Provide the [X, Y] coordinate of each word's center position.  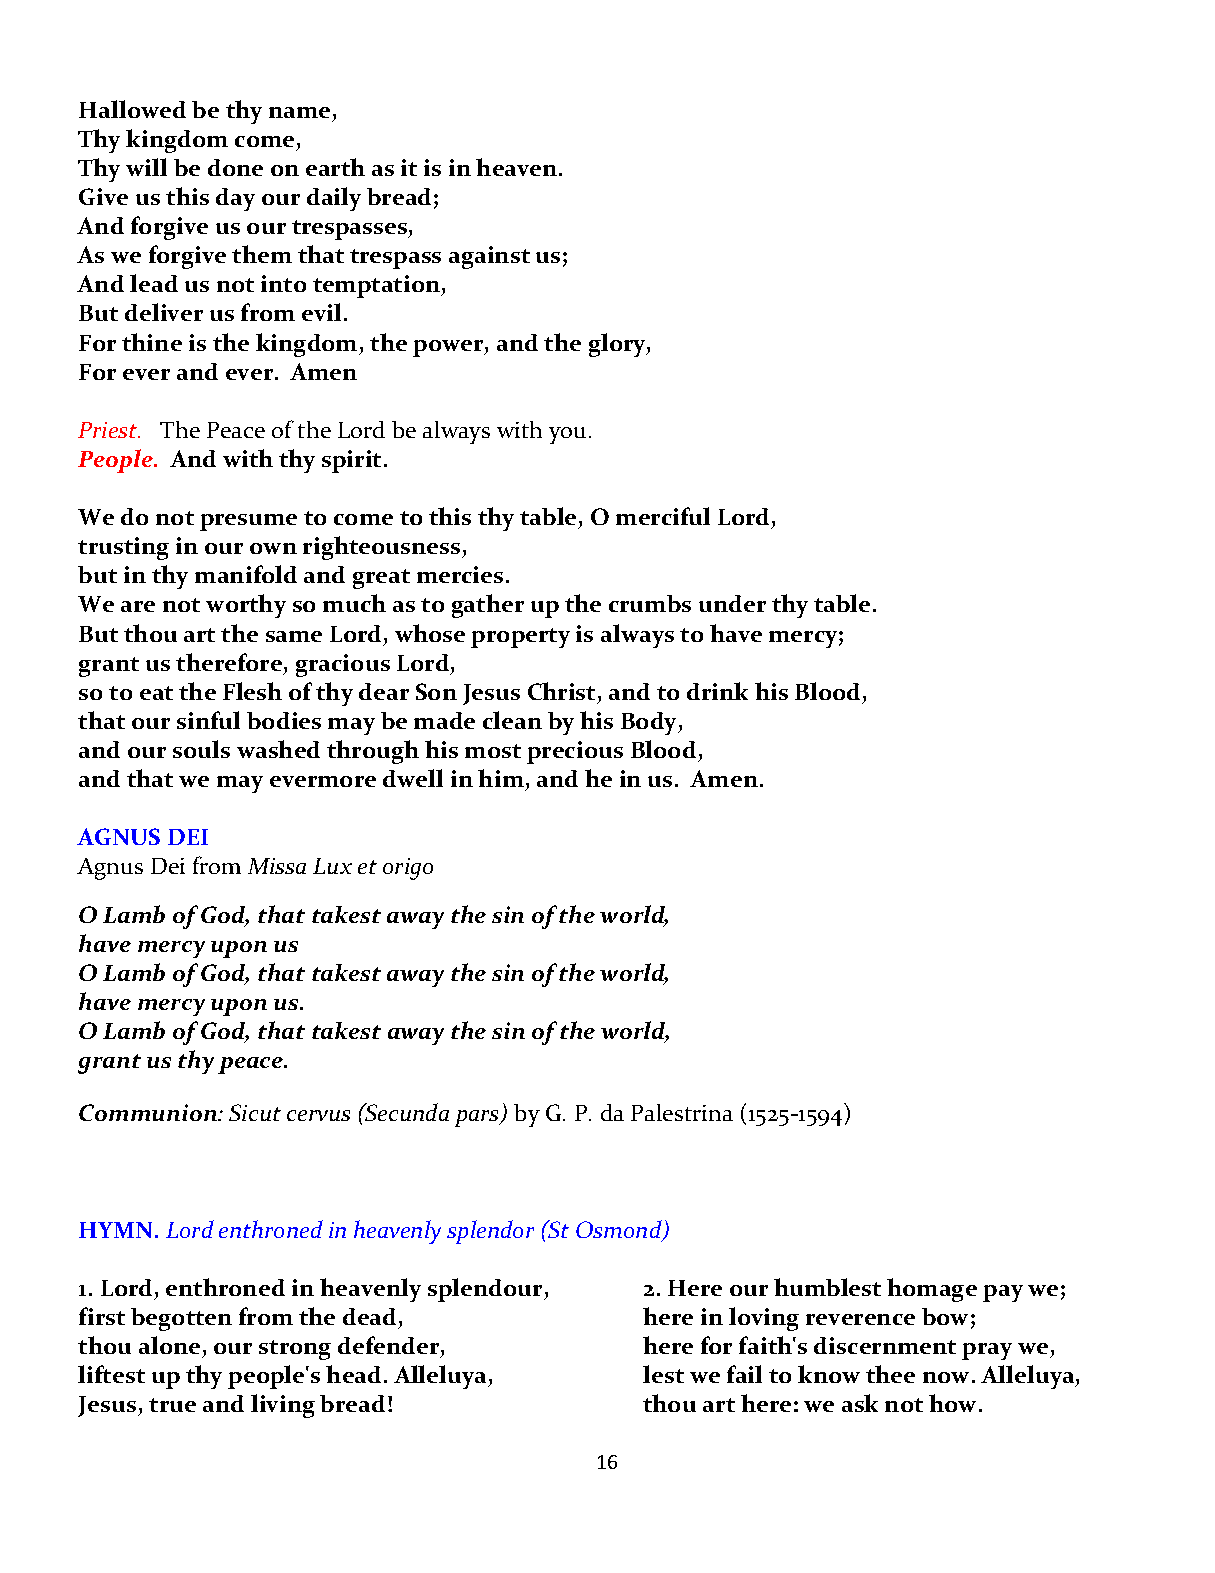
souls [201, 749]
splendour [486, 1290]
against [489, 257]
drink [717, 691]
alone [169, 1345]
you [567, 435]
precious [575, 752]
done [235, 167]
